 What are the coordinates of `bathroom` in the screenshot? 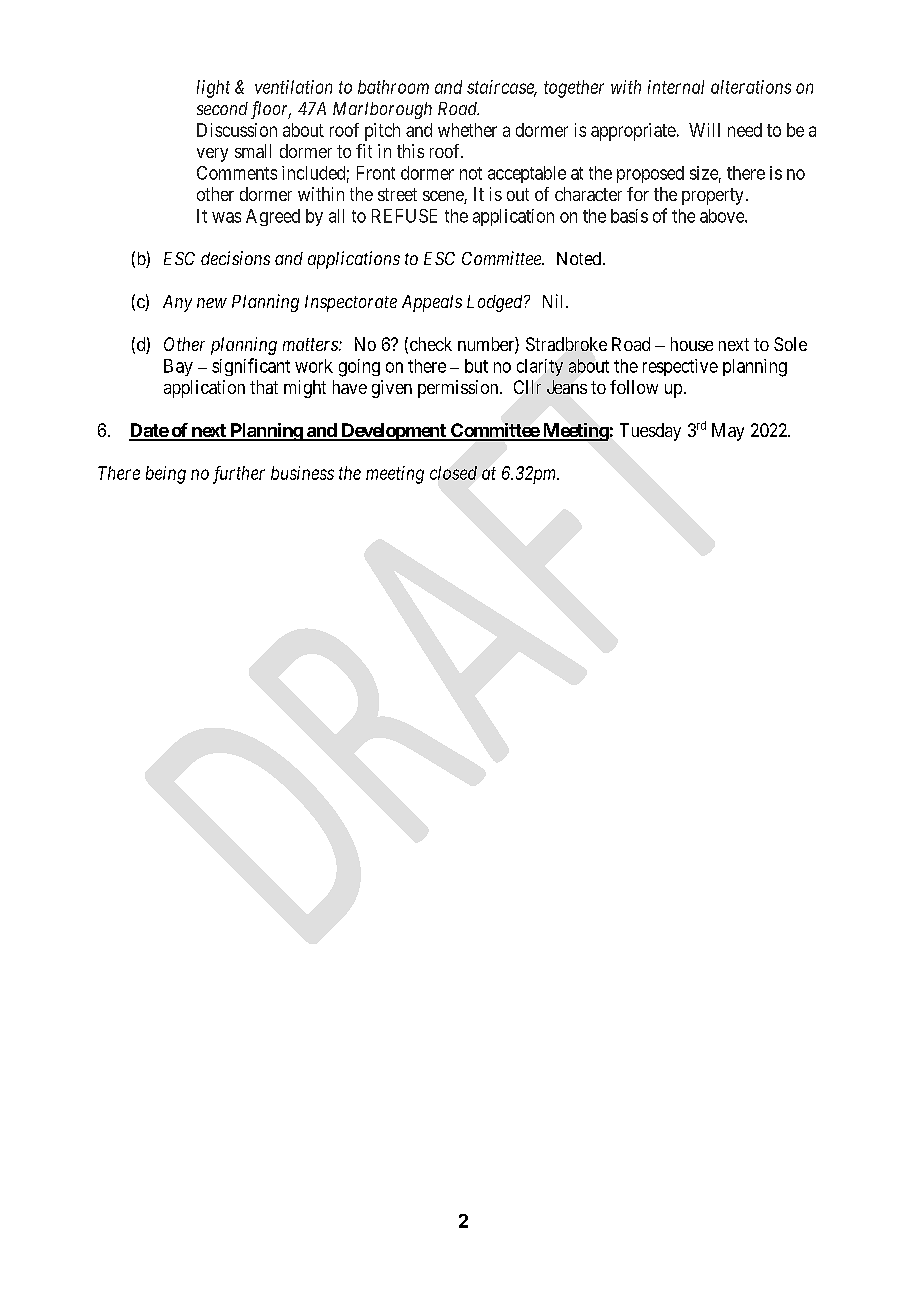 It's located at (393, 87).
